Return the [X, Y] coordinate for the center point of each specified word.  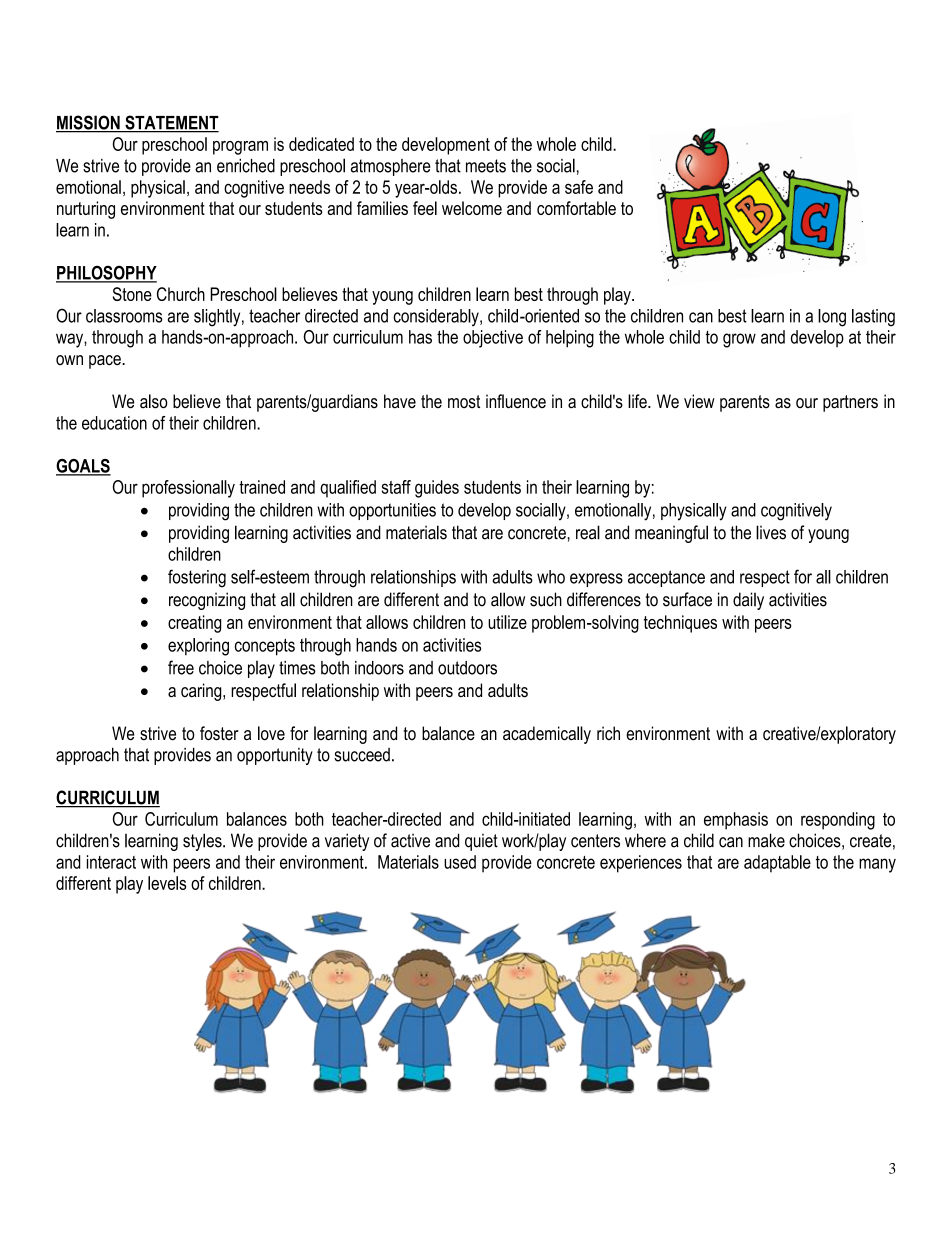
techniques [680, 624]
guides [437, 489]
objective [493, 339]
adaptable [777, 864]
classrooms [124, 316]
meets [486, 166]
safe [579, 187]
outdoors [467, 668]
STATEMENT [171, 123]
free [181, 667]
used [460, 862]
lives [771, 532]
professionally [188, 489]
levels [167, 883]
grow [739, 340]
